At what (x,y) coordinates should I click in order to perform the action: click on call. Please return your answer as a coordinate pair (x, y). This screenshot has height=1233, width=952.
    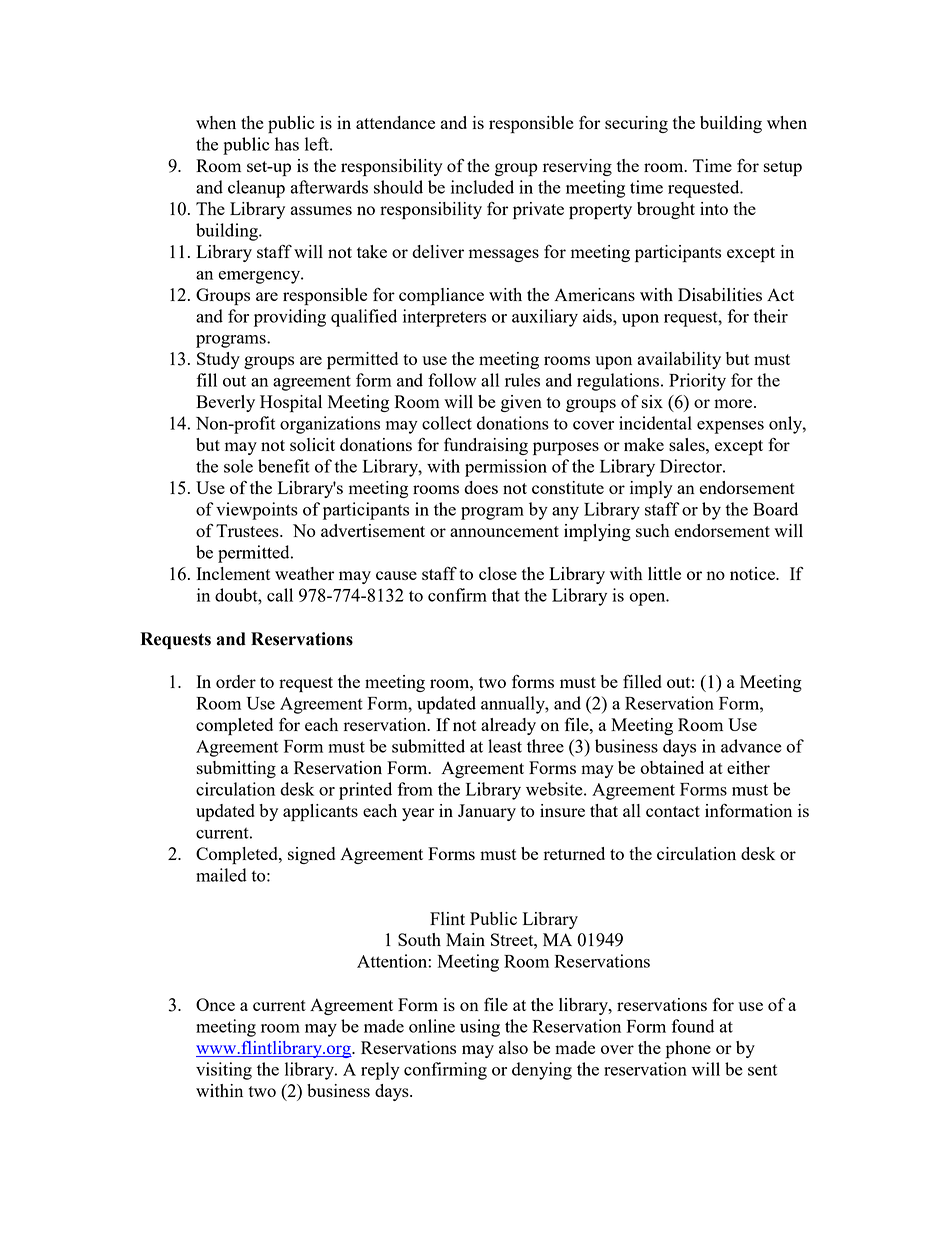
    Looking at the image, I should click on (280, 595).
